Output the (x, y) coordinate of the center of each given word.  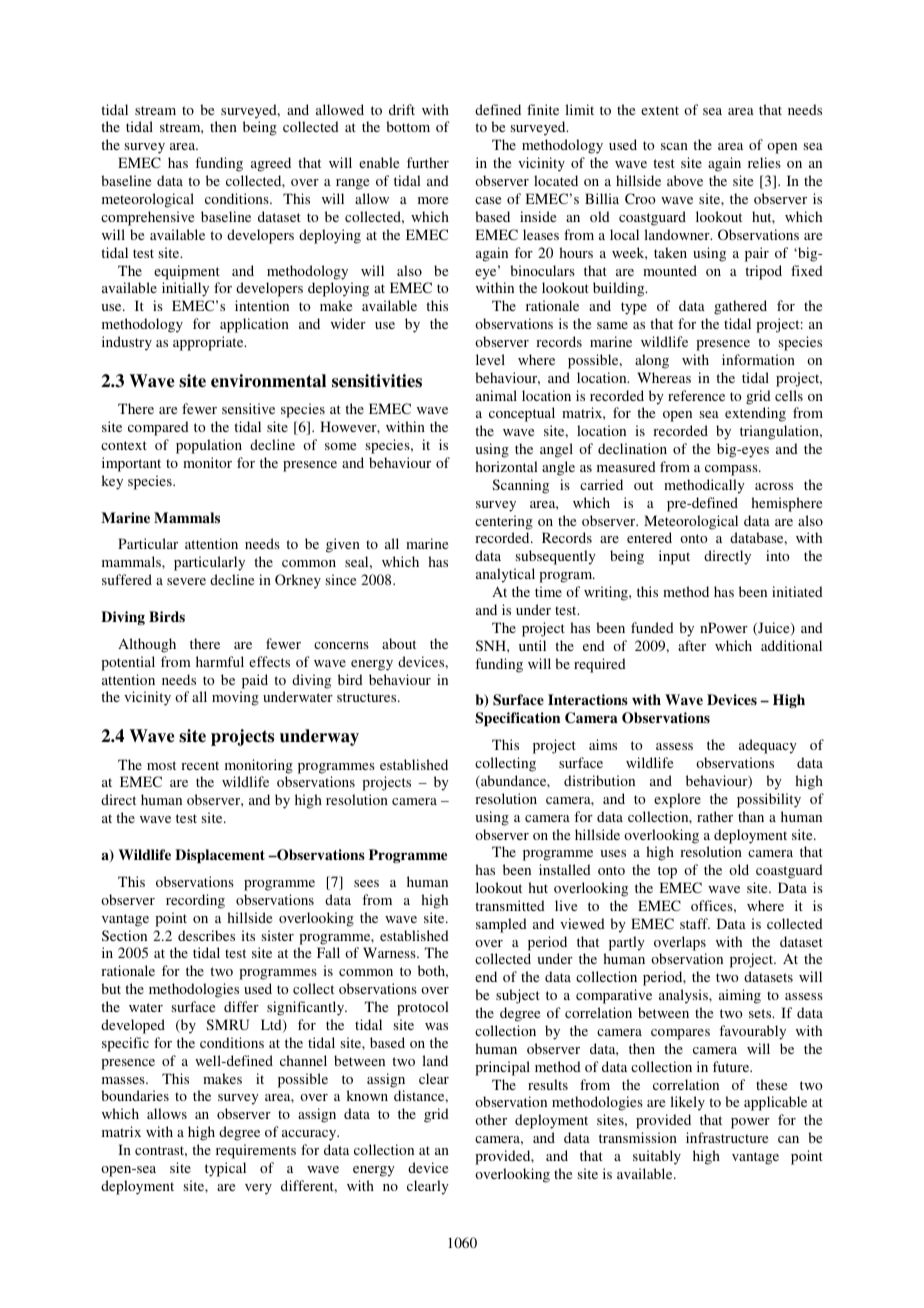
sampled (501, 925)
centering (504, 522)
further (428, 162)
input (674, 557)
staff (695, 923)
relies (764, 162)
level (490, 359)
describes (206, 935)
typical (225, 1169)
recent (200, 765)
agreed (271, 164)
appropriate (209, 343)
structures (368, 697)
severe (186, 581)
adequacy (768, 746)
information (758, 359)
